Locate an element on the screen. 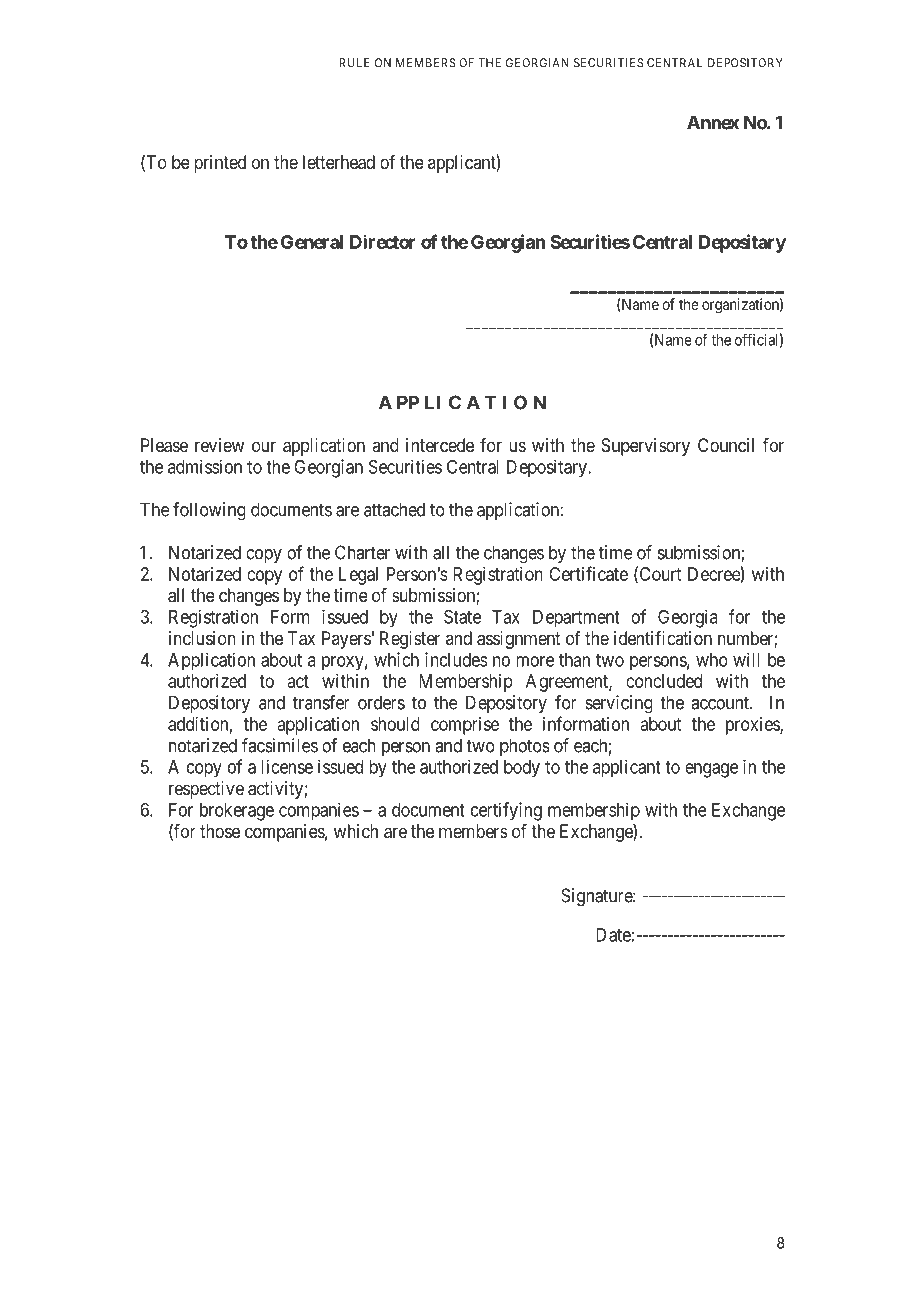 The image size is (924, 1308). intercede is located at coordinates (440, 445).
